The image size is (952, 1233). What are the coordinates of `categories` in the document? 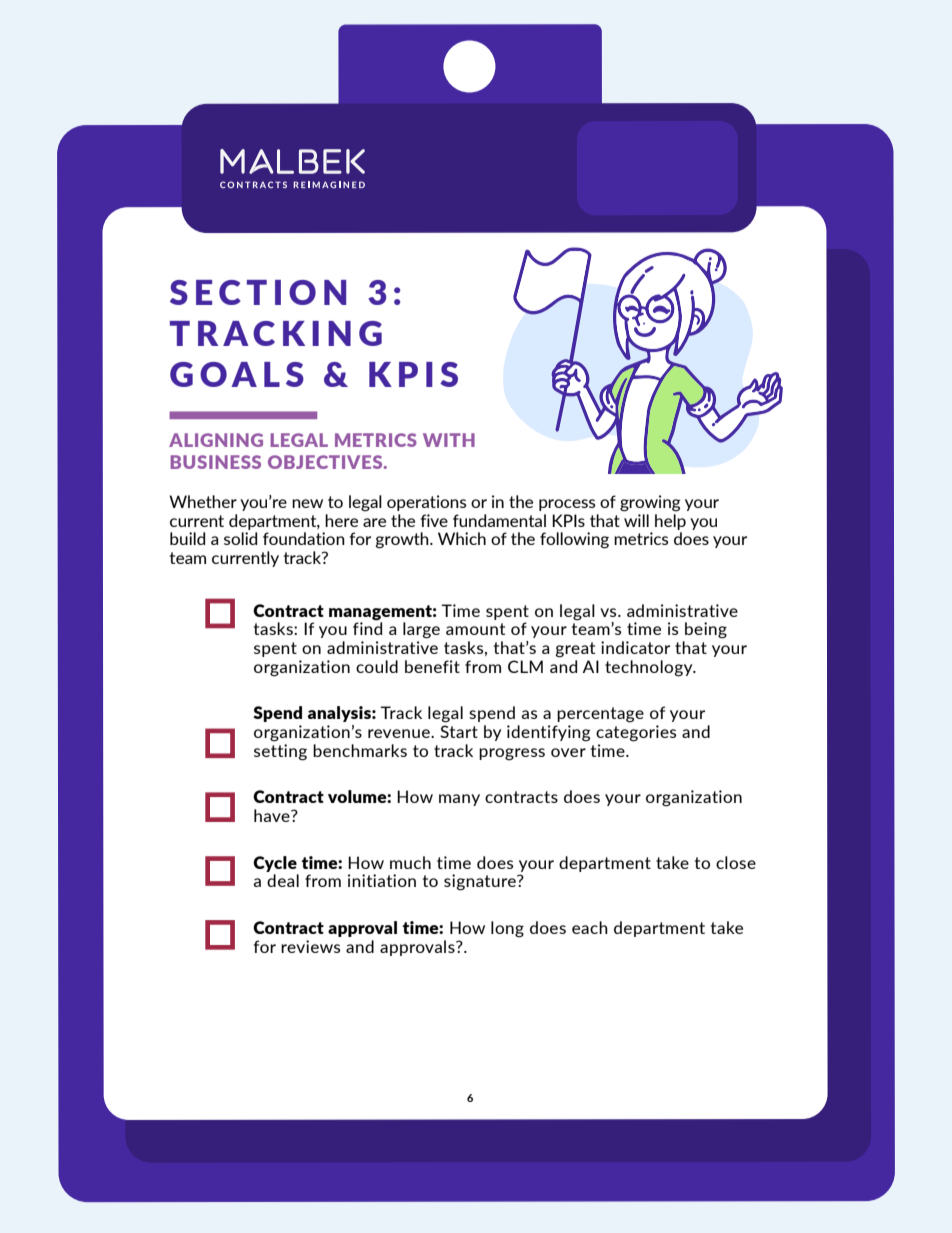 It's located at (636, 733).
